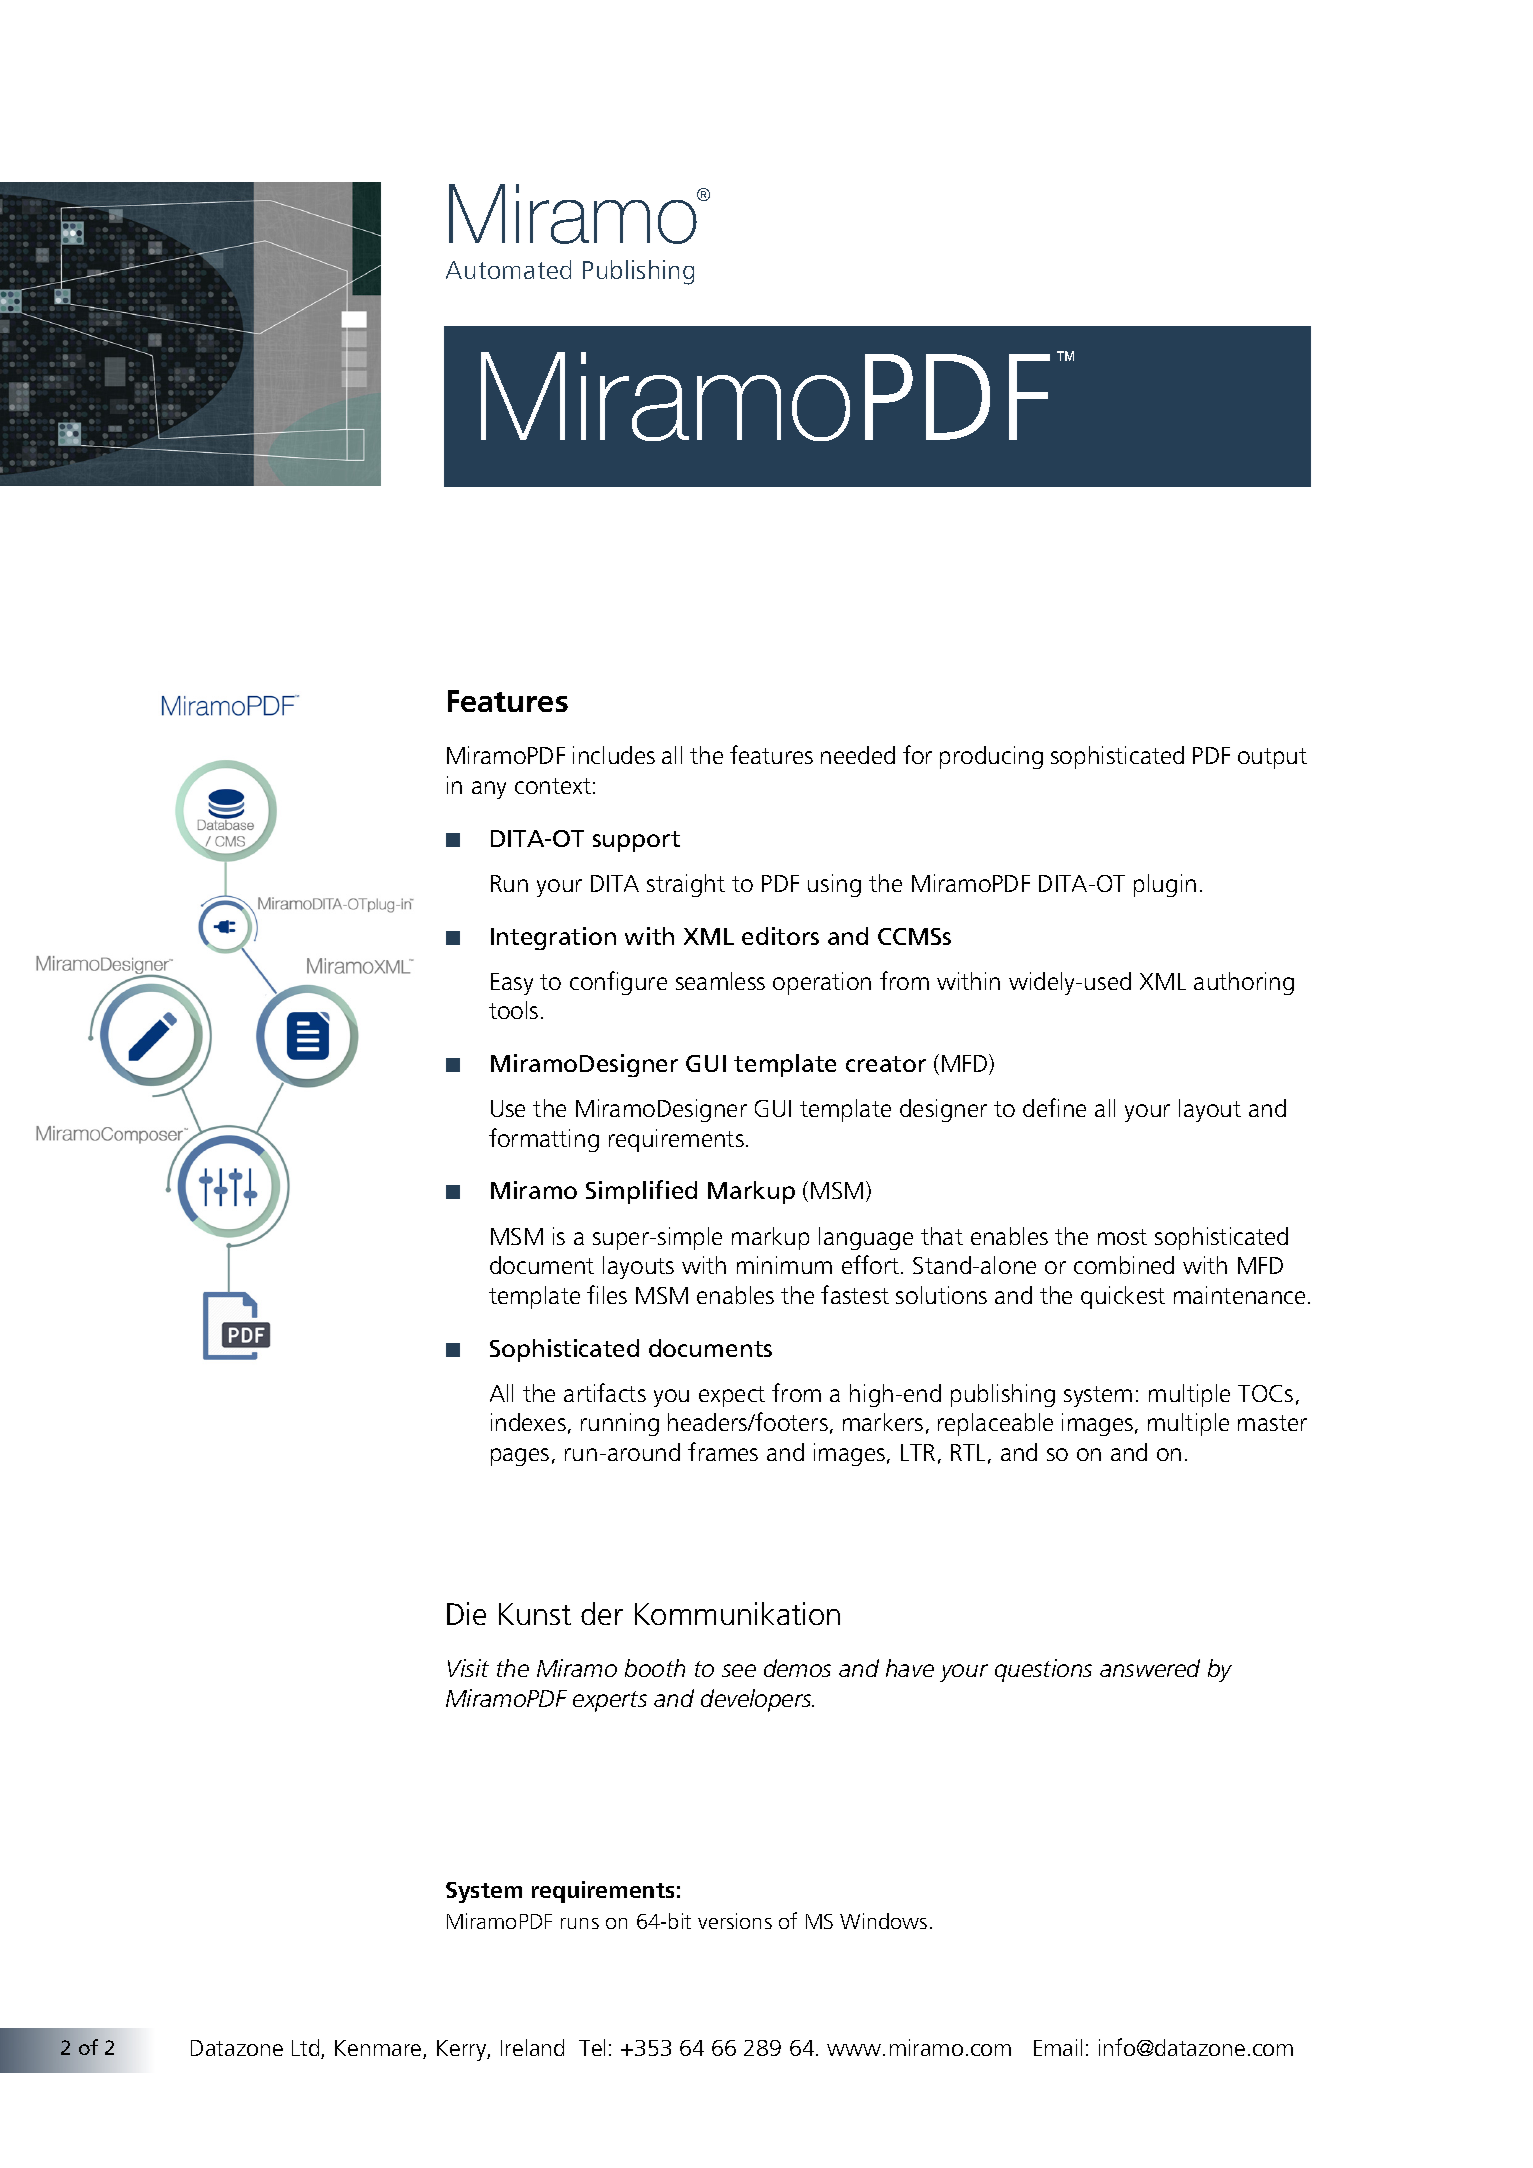 Image resolution: width=1533 pixels, height=2168 pixels. What do you see at coordinates (834, 885) in the screenshot?
I see `using` at bounding box center [834, 885].
